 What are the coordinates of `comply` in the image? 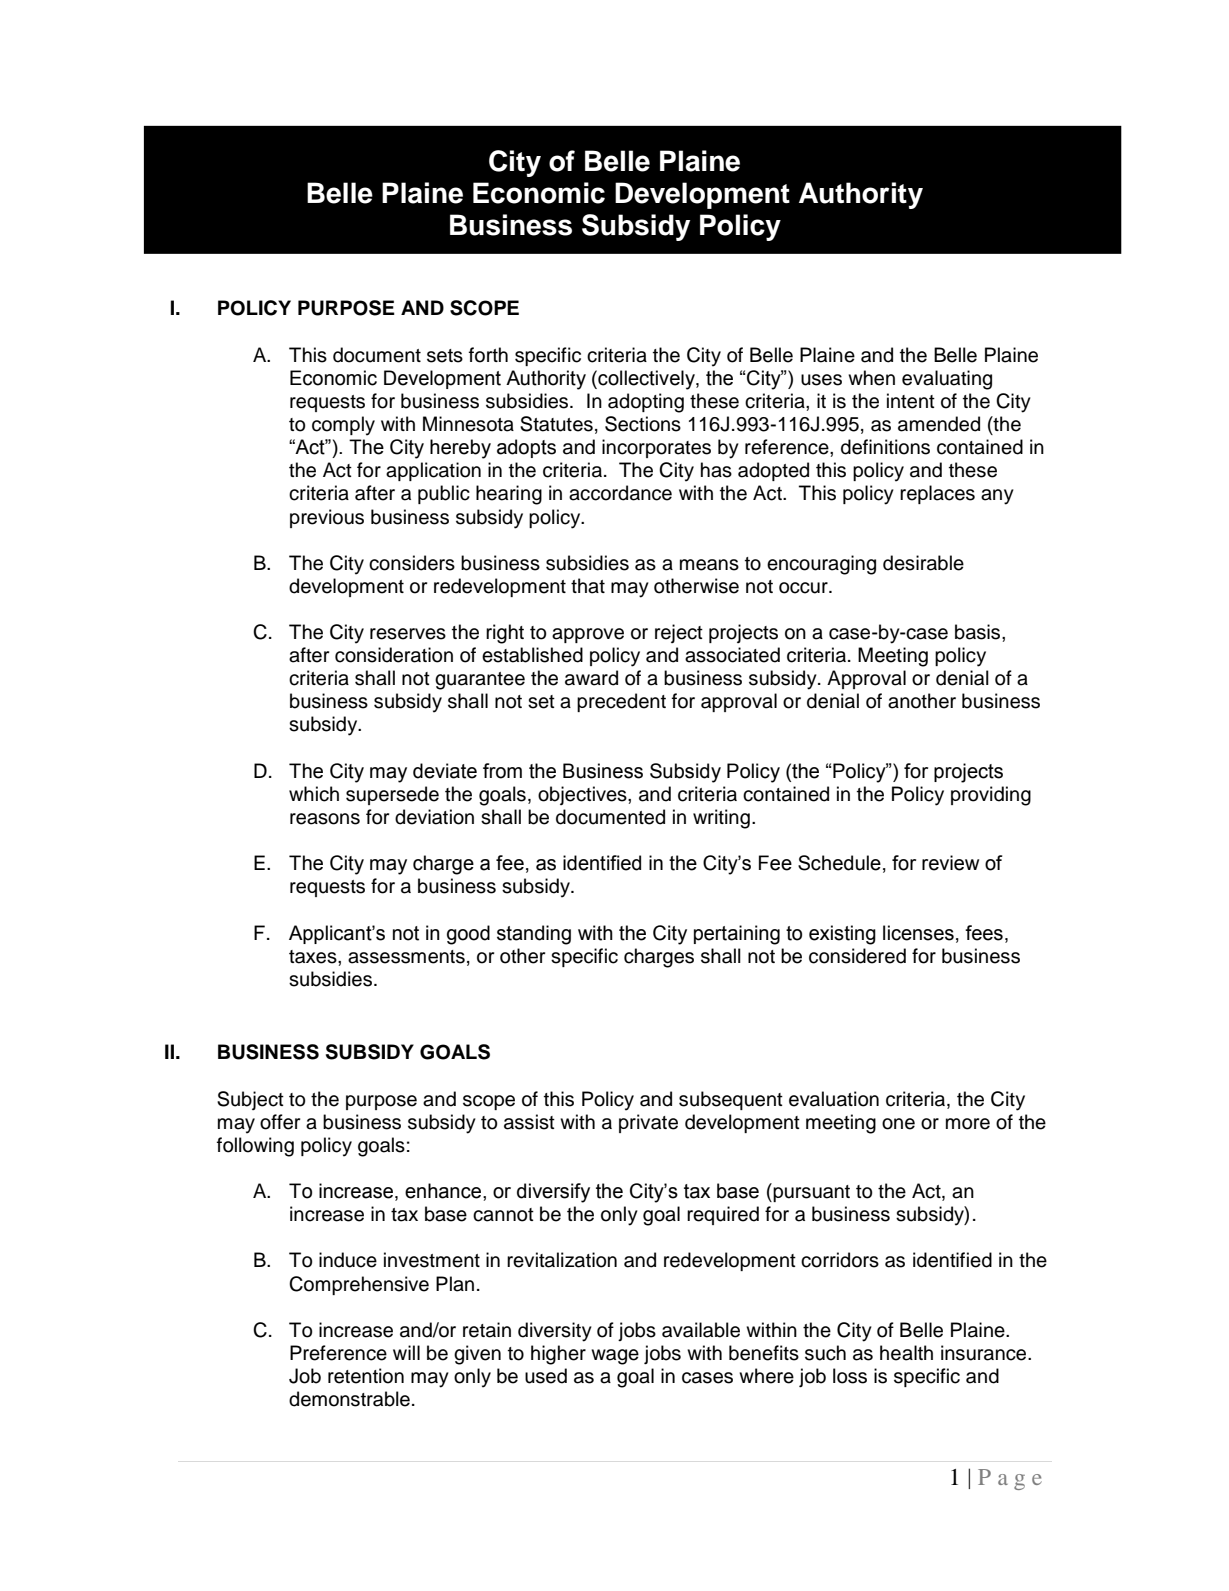 It's located at (343, 426).
